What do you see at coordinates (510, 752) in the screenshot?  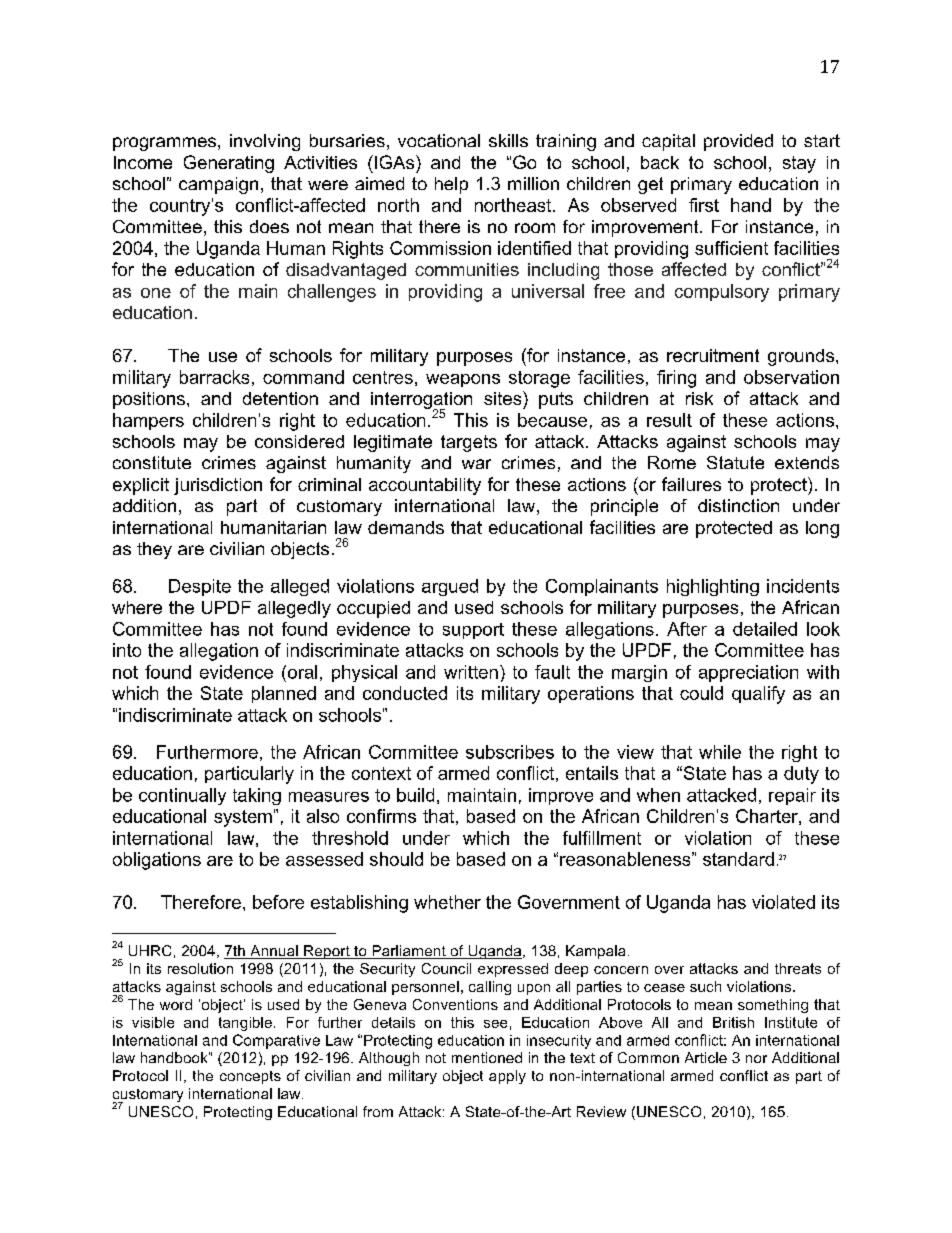 I see `subscribes` at bounding box center [510, 752].
